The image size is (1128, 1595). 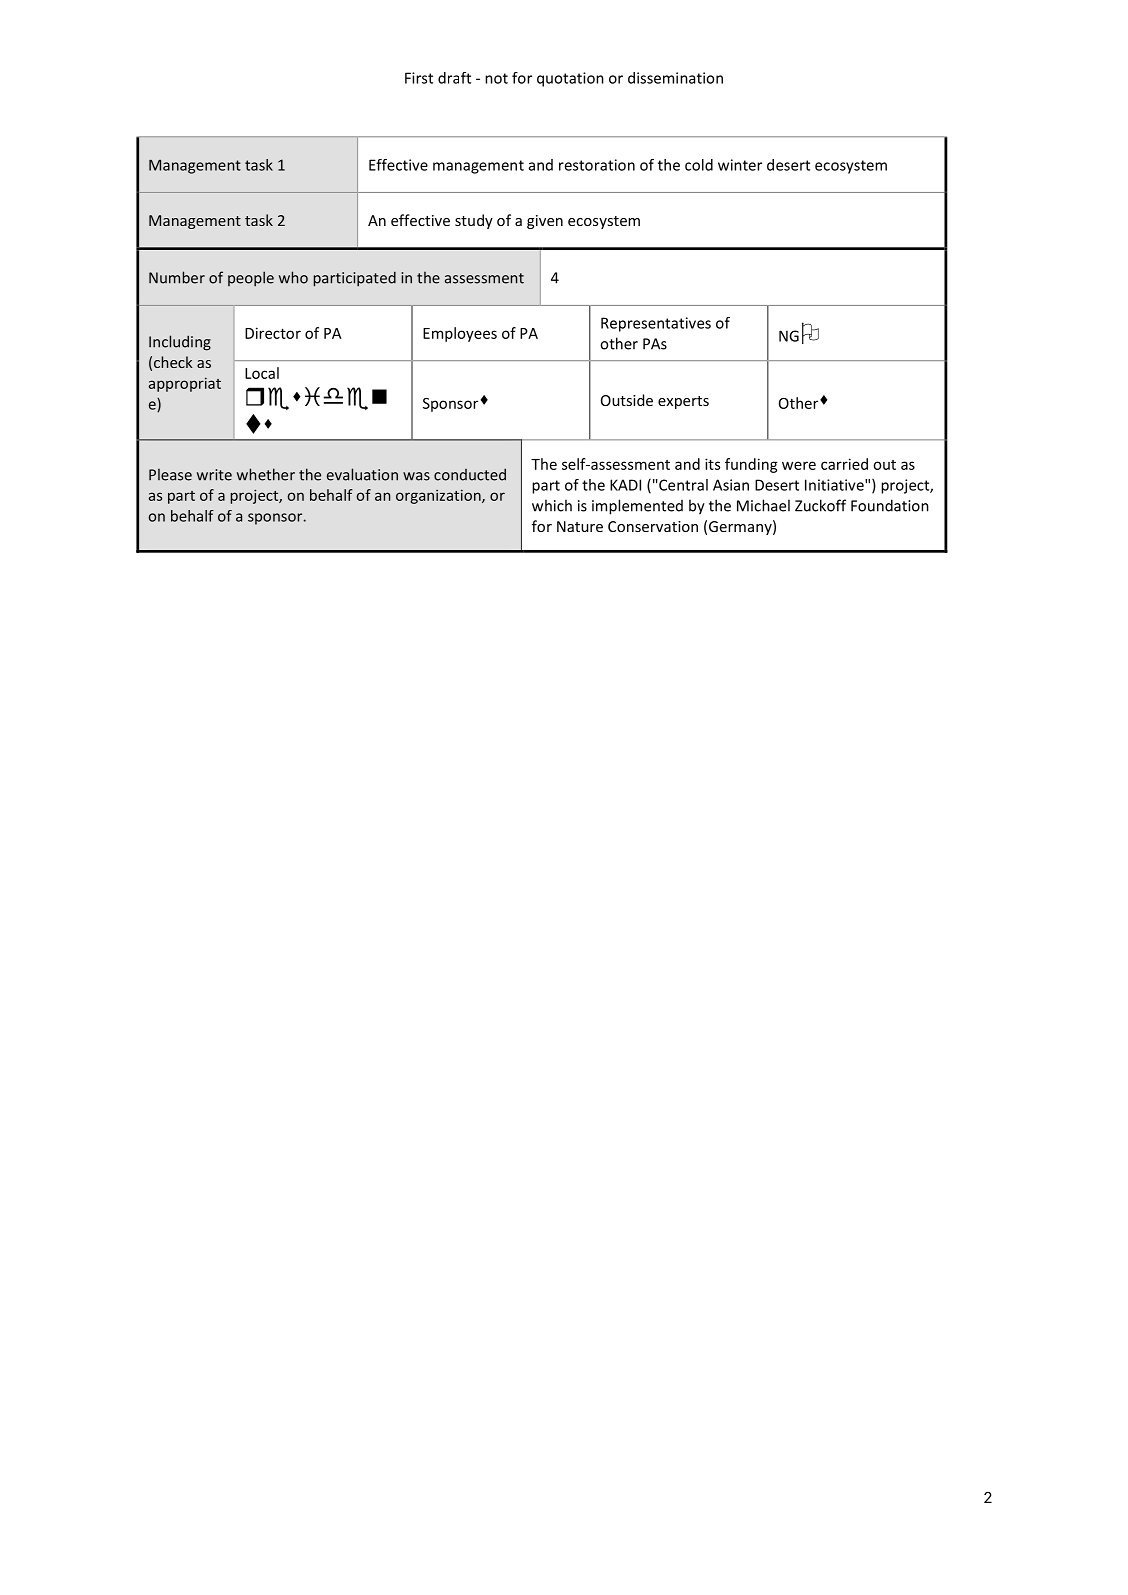 I want to click on Employees, so click(x=460, y=334).
